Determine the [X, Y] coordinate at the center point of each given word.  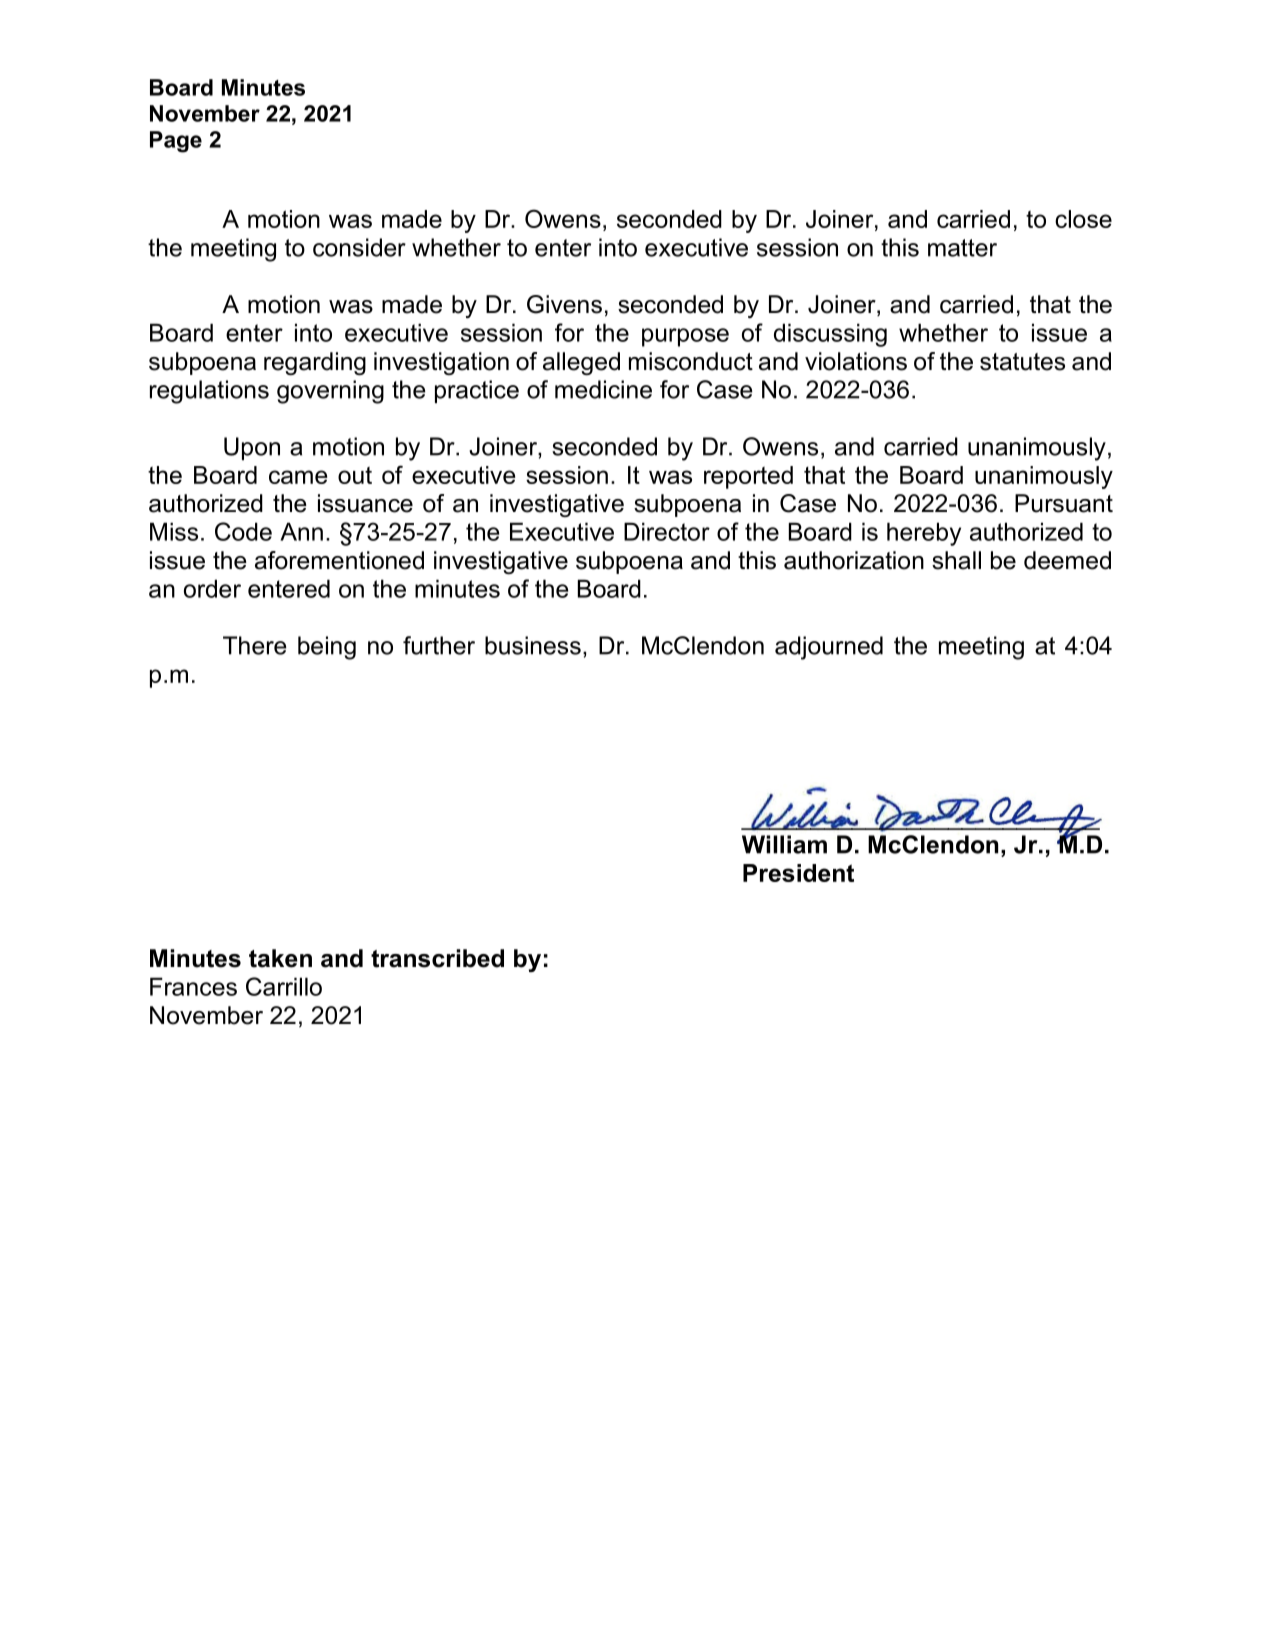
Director [667, 531]
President [798, 873]
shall [956, 560]
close [1083, 219]
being [327, 648]
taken [280, 958]
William [784, 844]
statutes [1022, 362]
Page [176, 142]
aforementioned [339, 560]
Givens [564, 304]
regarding [315, 363]
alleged [581, 363]
